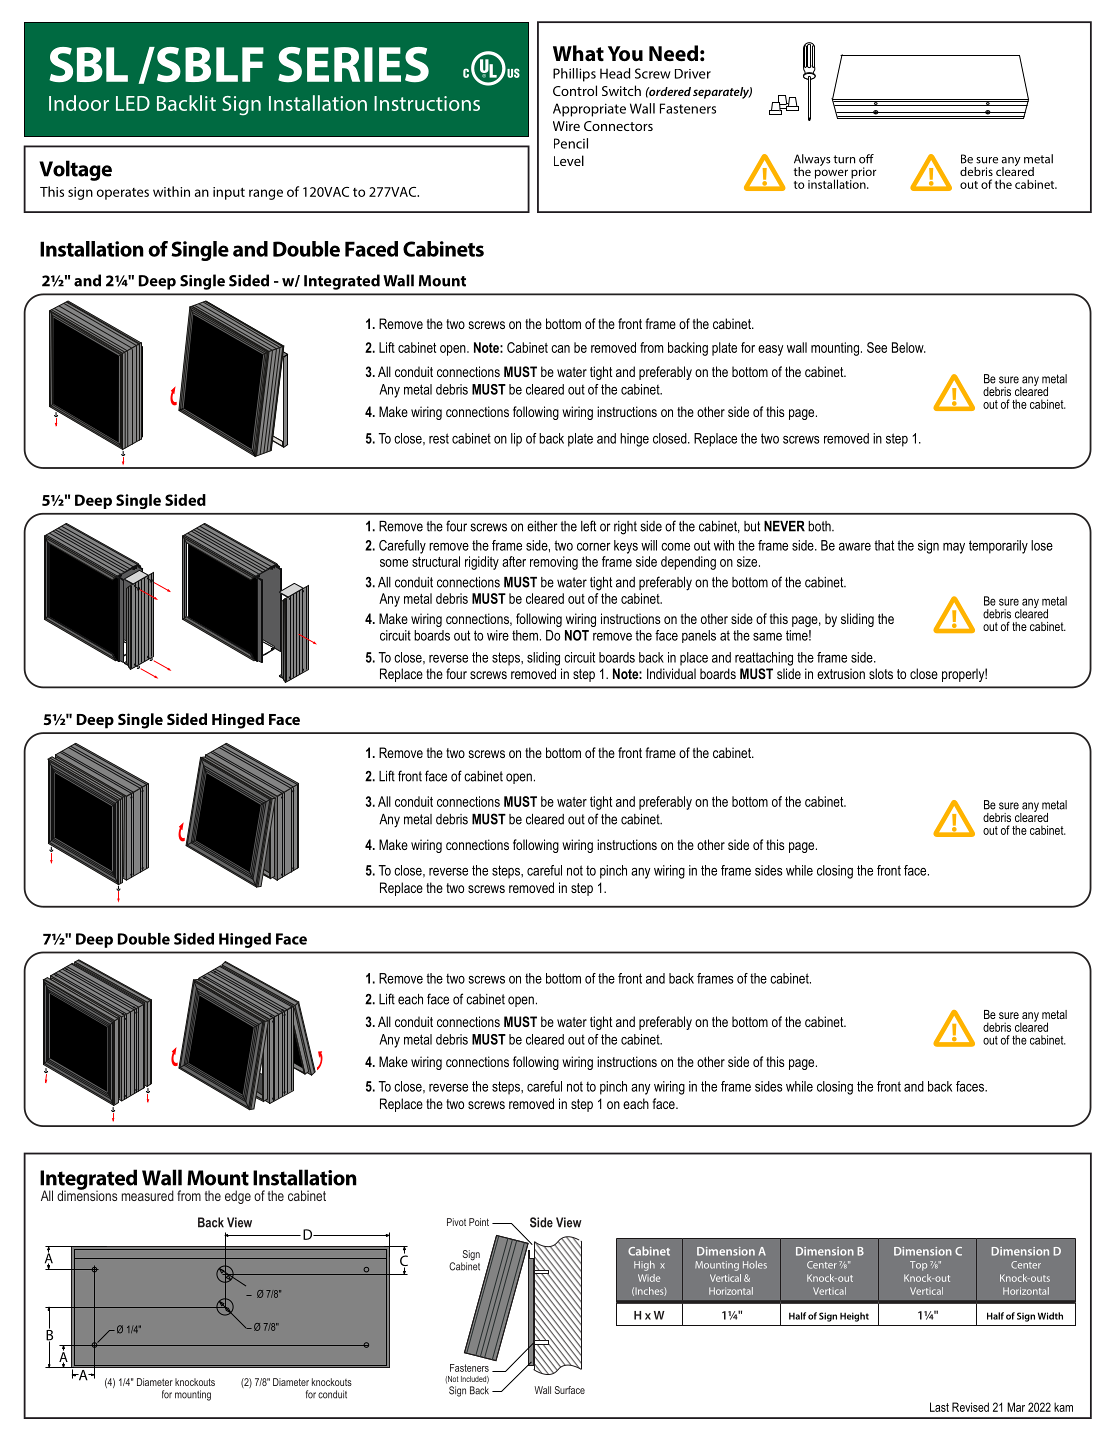 The width and height of the image is (1114, 1442). Describe the element at coordinates (238, 1197) in the image. I see `edge` at that location.
